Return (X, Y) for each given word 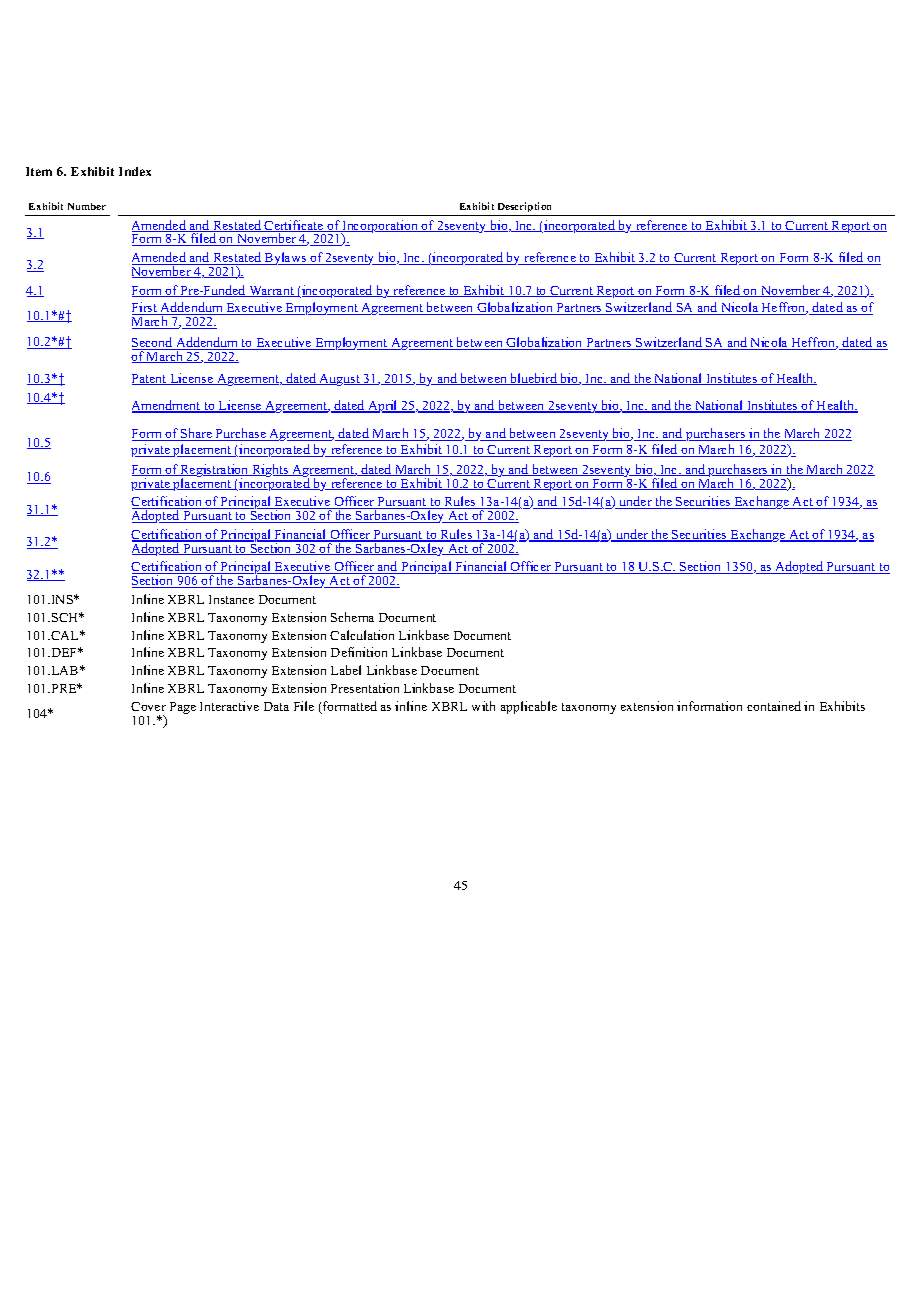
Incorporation (381, 227)
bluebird (534, 379)
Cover (148, 706)
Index (135, 171)
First (146, 308)
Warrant (271, 291)
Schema (352, 617)
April (383, 406)
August (340, 380)
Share (197, 434)
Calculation (362, 635)
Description (524, 207)
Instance (231, 599)
